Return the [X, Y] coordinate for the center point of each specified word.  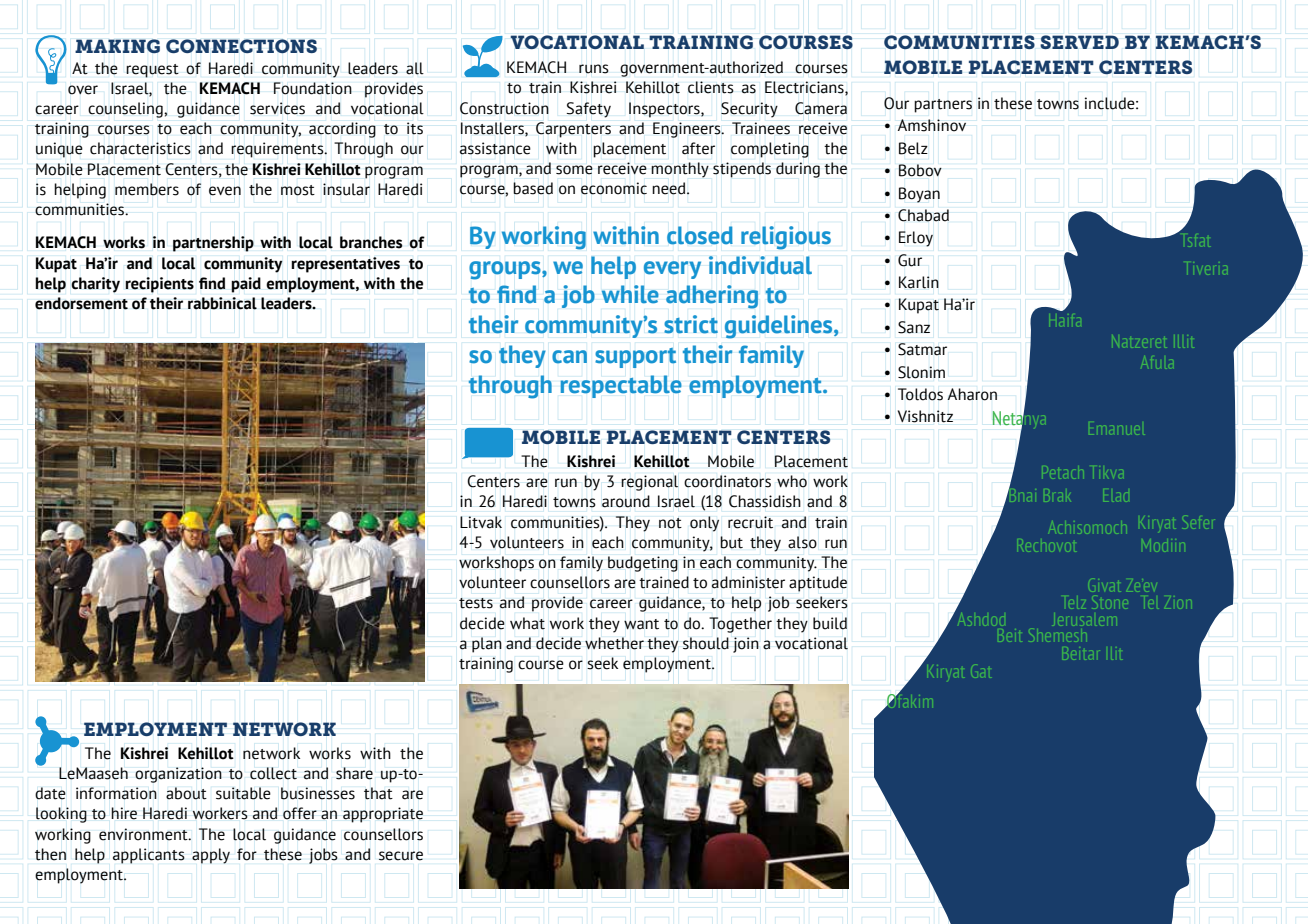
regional [650, 483]
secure [401, 856]
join [746, 645]
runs [593, 69]
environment [144, 834]
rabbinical [222, 303]
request [152, 71]
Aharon [972, 394]
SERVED [1079, 42]
